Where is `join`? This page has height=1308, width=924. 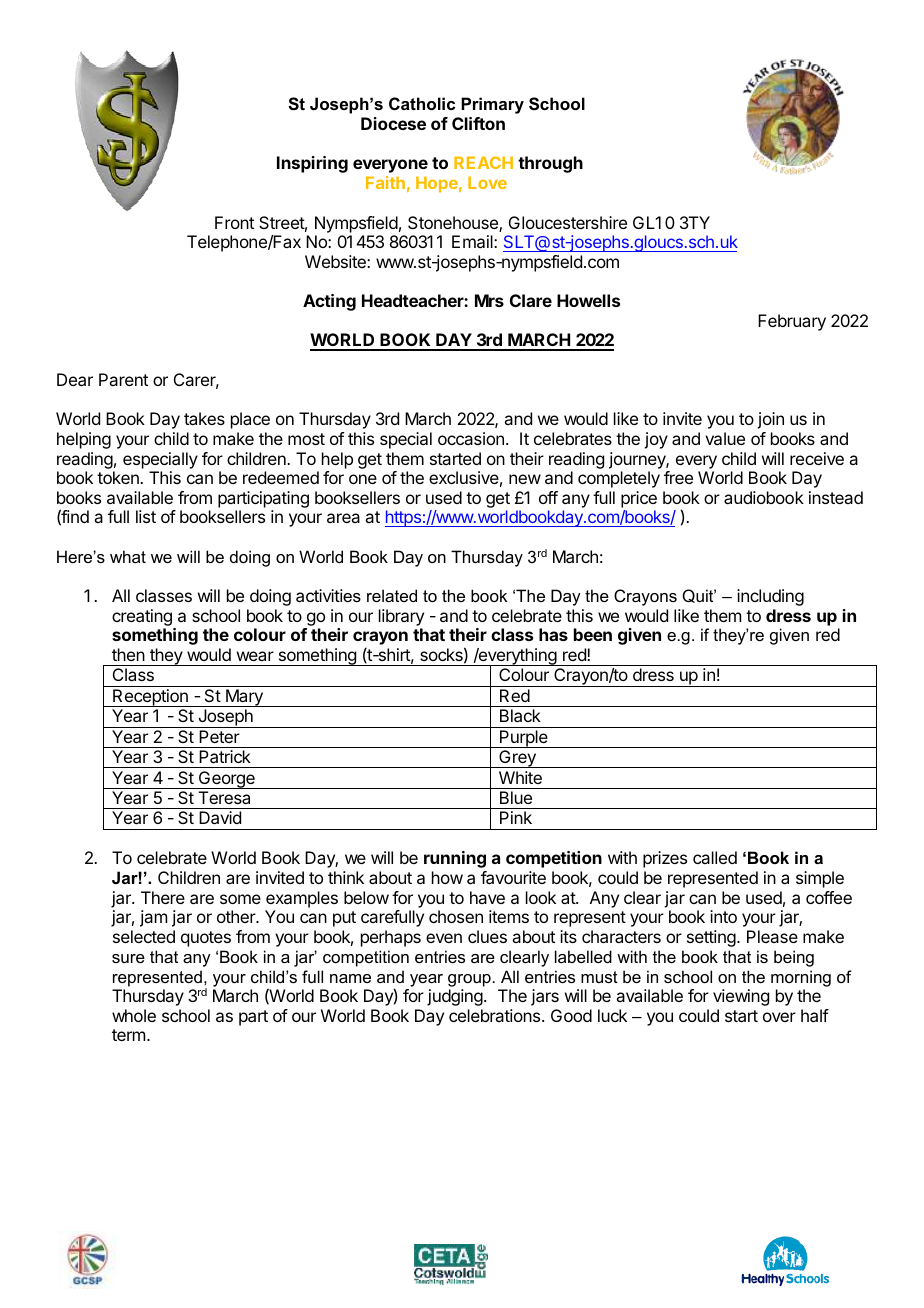 join is located at coordinates (770, 420).
